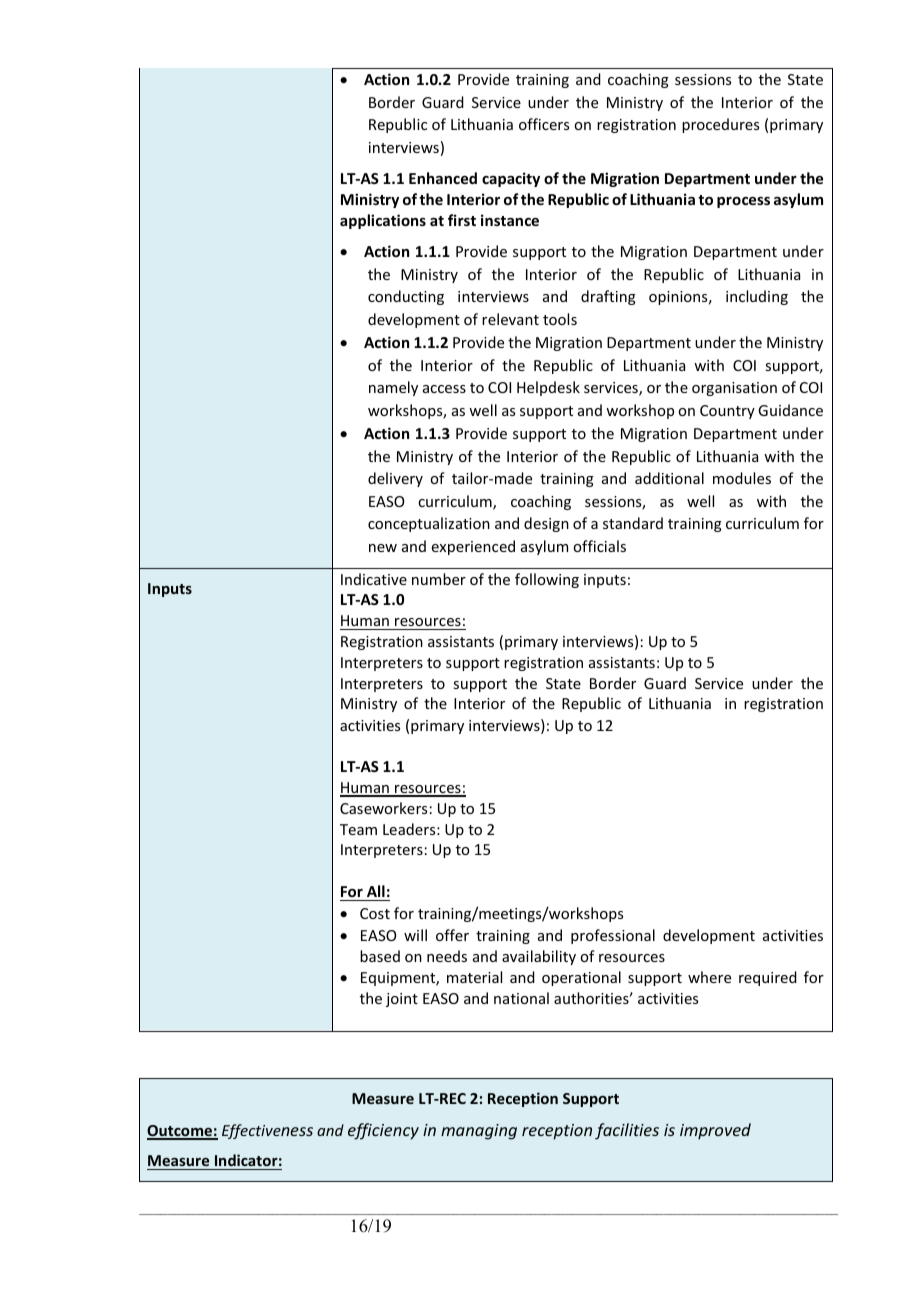 This screenshot has width=924, height=1308. What do you see at coordinates (720, 125) in the screenshot?
I see `procedures` at bounding box center [720, 125].
